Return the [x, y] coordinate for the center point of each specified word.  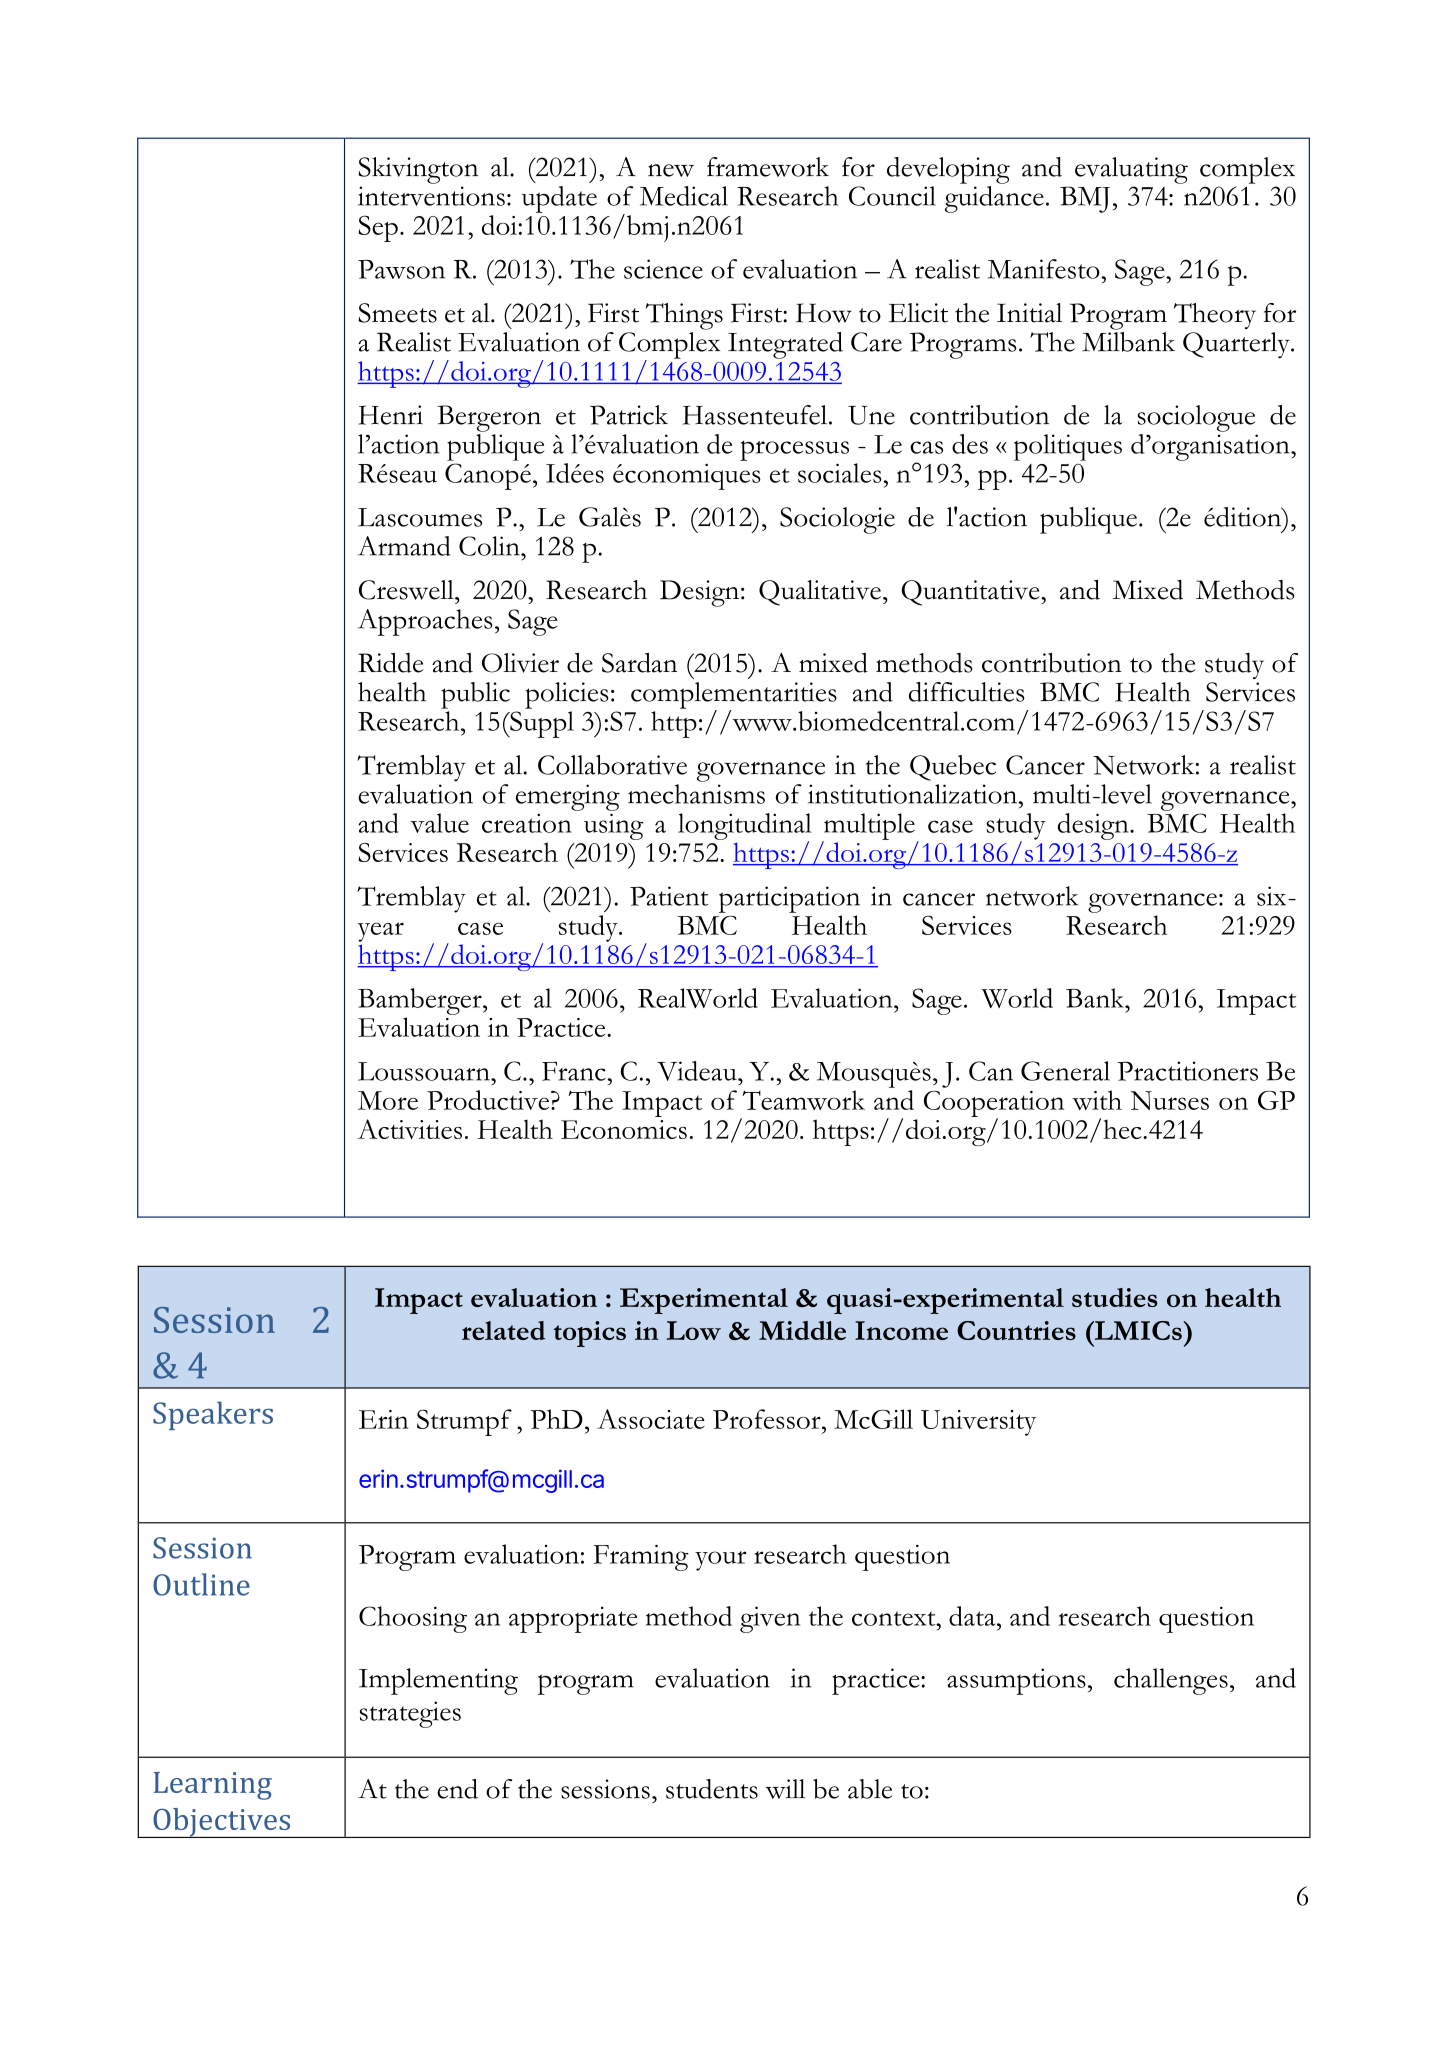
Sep [378, 228]
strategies [410, 1714]
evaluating [1131, 170]
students [712, 1789]
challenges [1171, 1681]
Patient [669, 896]
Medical [684, 196]
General [1065, 1071]
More [388, 1100]
